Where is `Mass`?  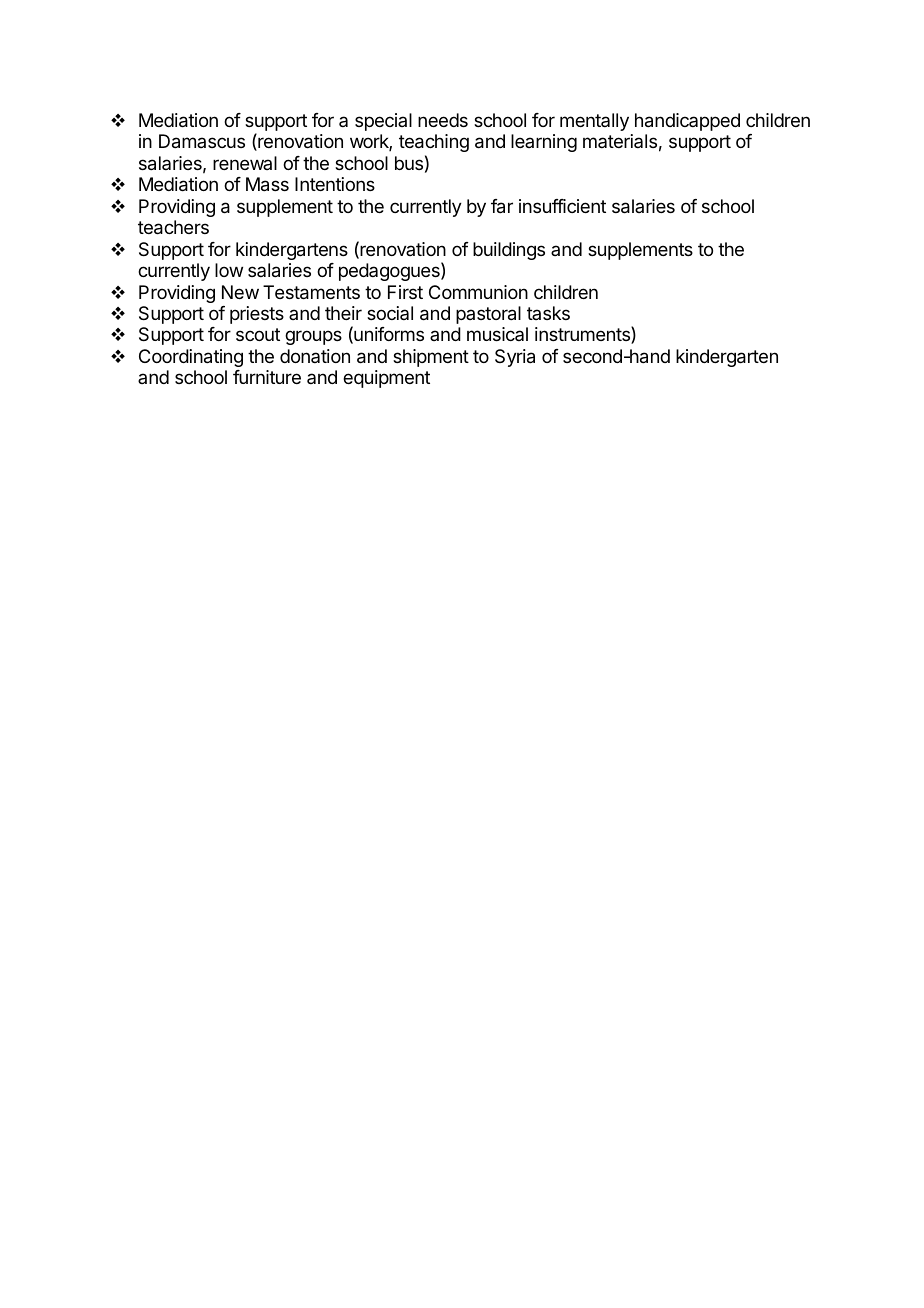
Mass is located at coordinates (267, 184).
